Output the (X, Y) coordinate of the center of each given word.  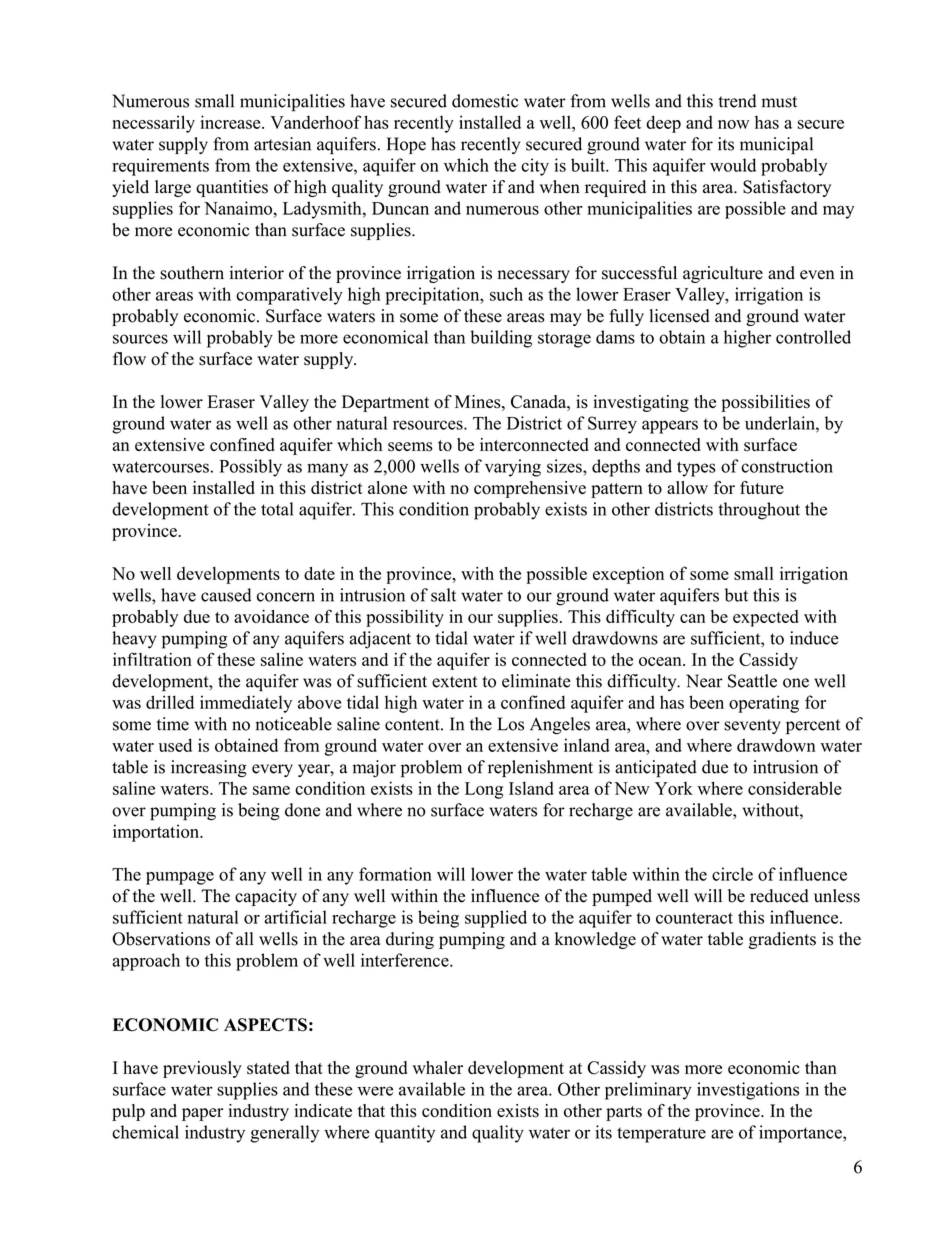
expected (766, 618)
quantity (405, 1134)
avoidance (271, 616)
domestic (485, 101)
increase (232, 122)
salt (443, 595)
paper (202, 1114)
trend (737, 101)
